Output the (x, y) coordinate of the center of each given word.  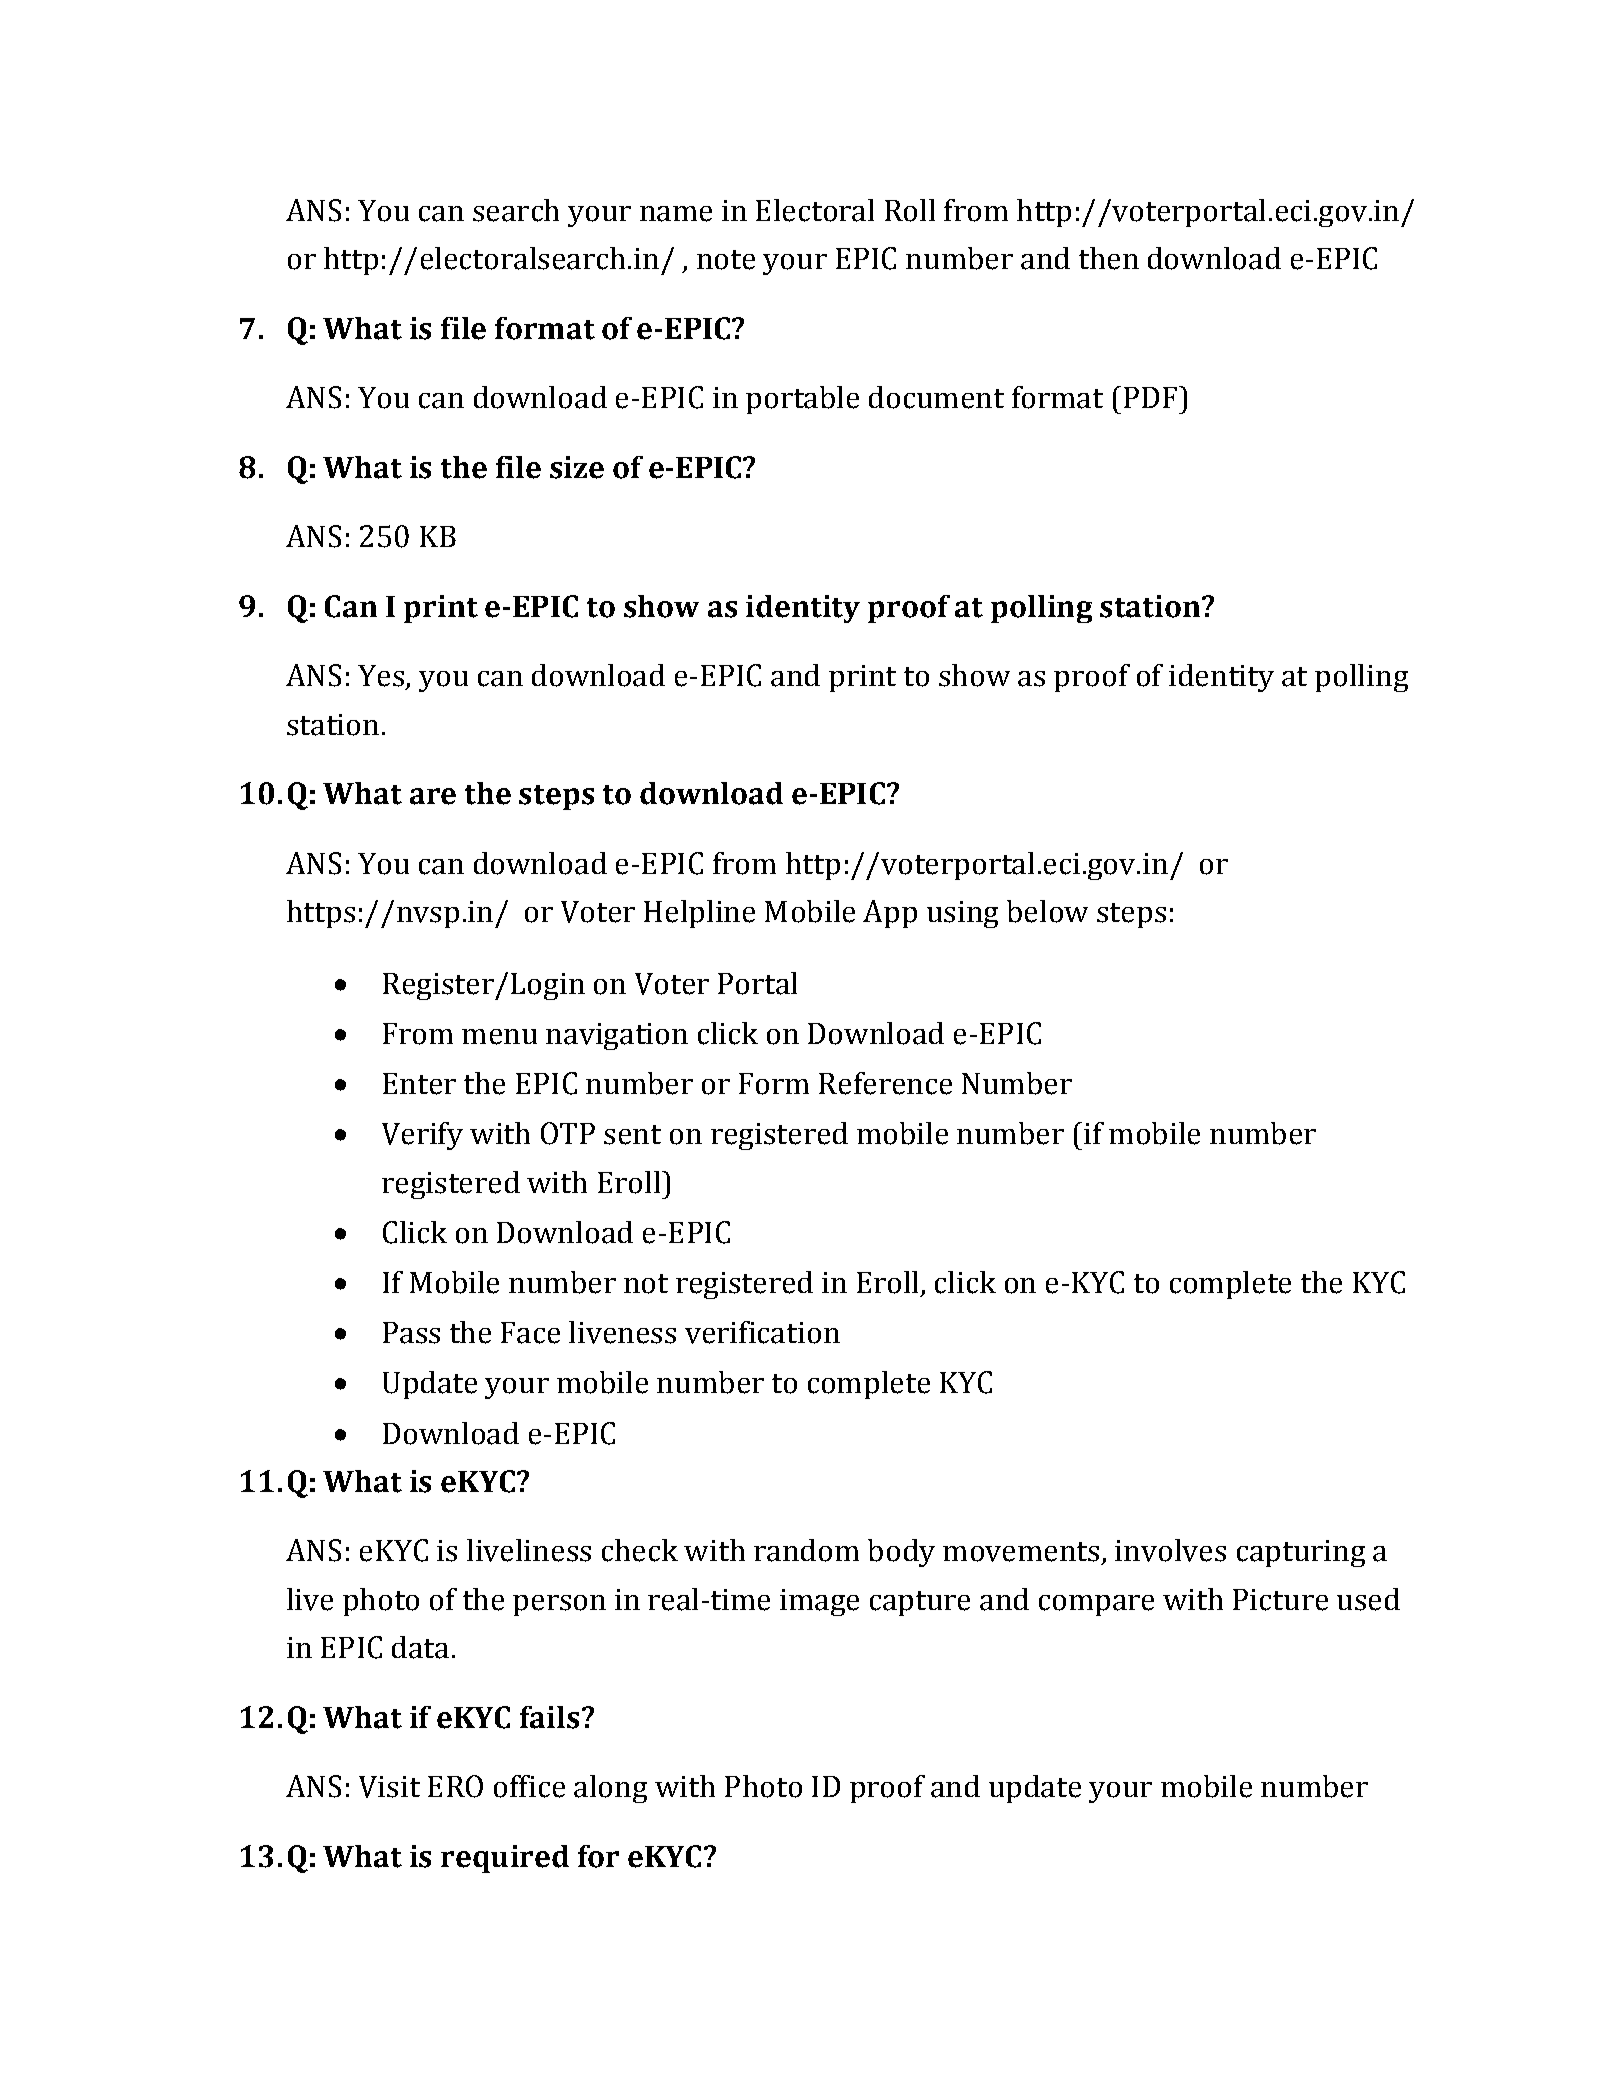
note (726, 260)
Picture (1280, 1600)
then (1109, 258)
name (676, 214)
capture (920, 1603)
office (529, 1786)
